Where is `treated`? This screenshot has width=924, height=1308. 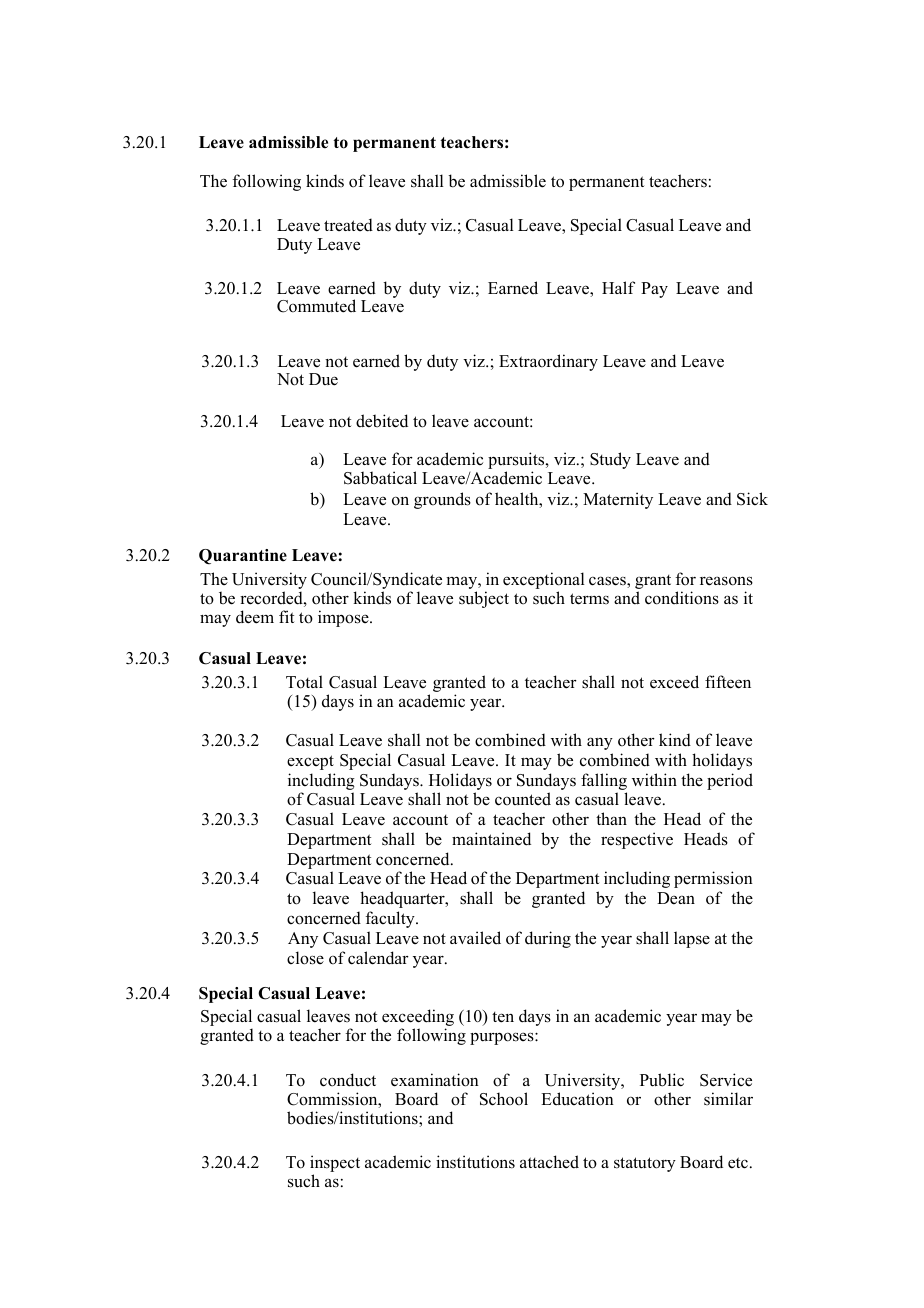
treated is located at coordinates (348, 225).
